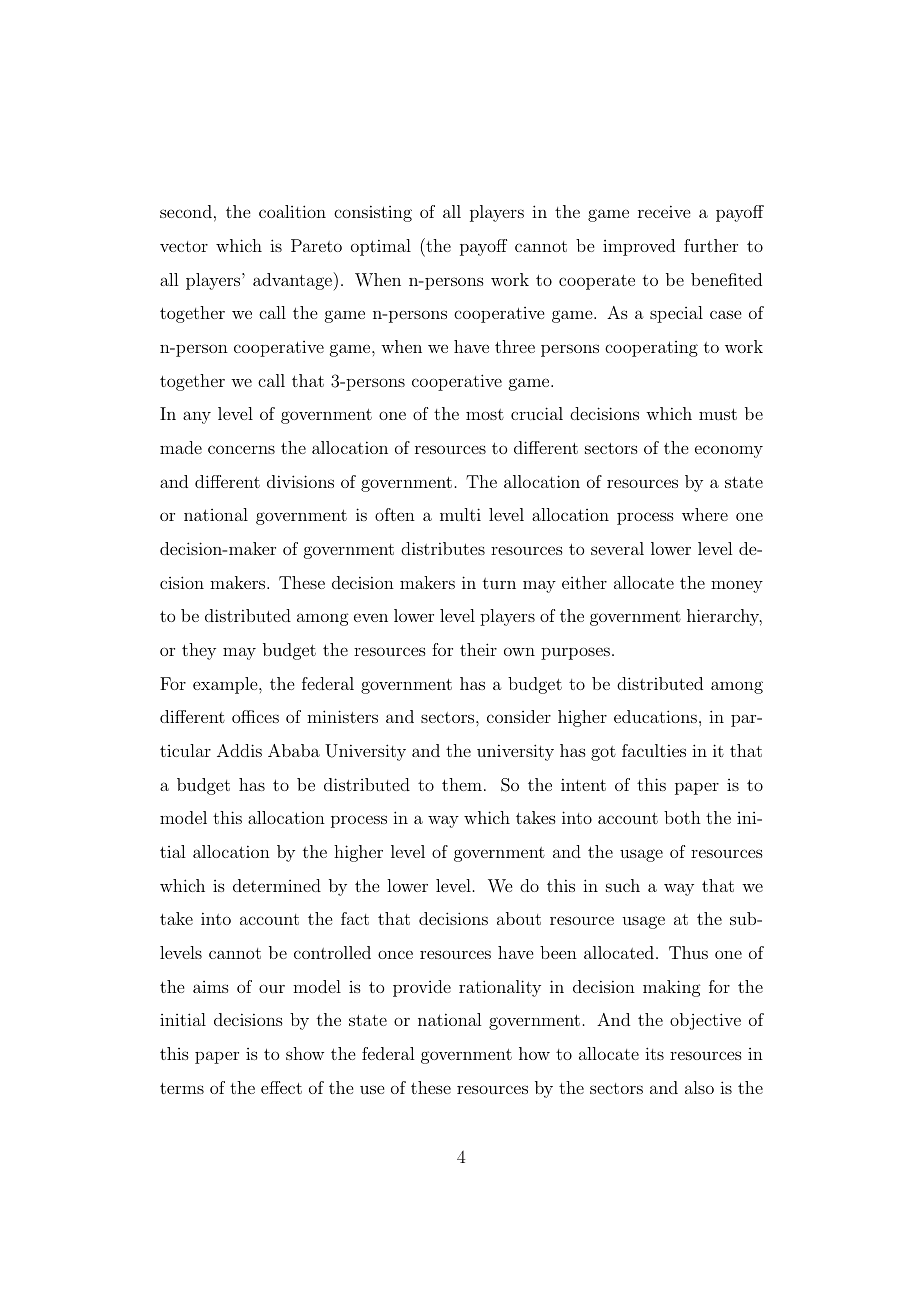 The width and height of the image is (924, 1308). What do you see at coordinates (255, 716) in the image?
I see `offices` at bounding box center [255, 716].
